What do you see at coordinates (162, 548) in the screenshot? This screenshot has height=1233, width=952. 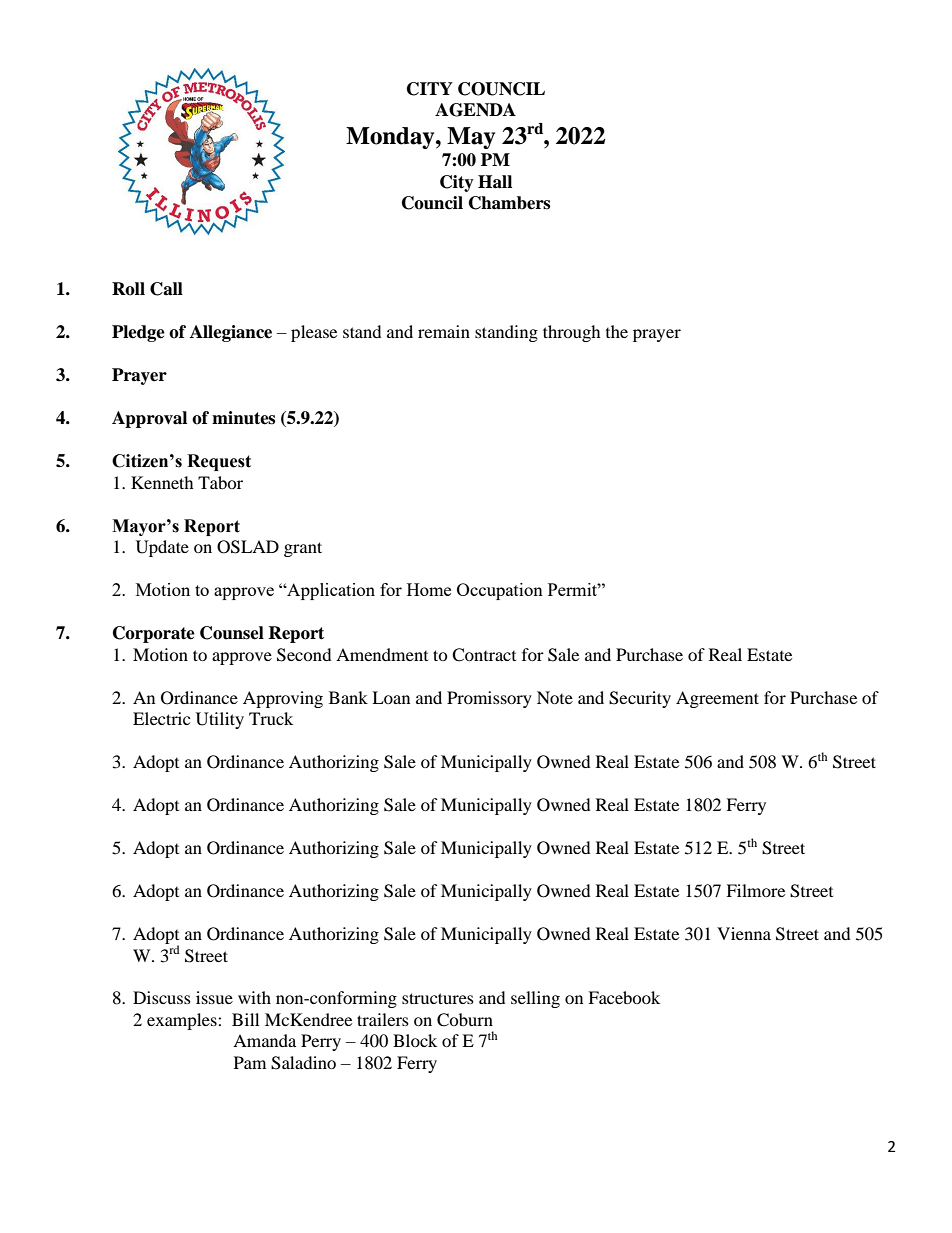 I see `Update` at bounding box center [162, 548].
